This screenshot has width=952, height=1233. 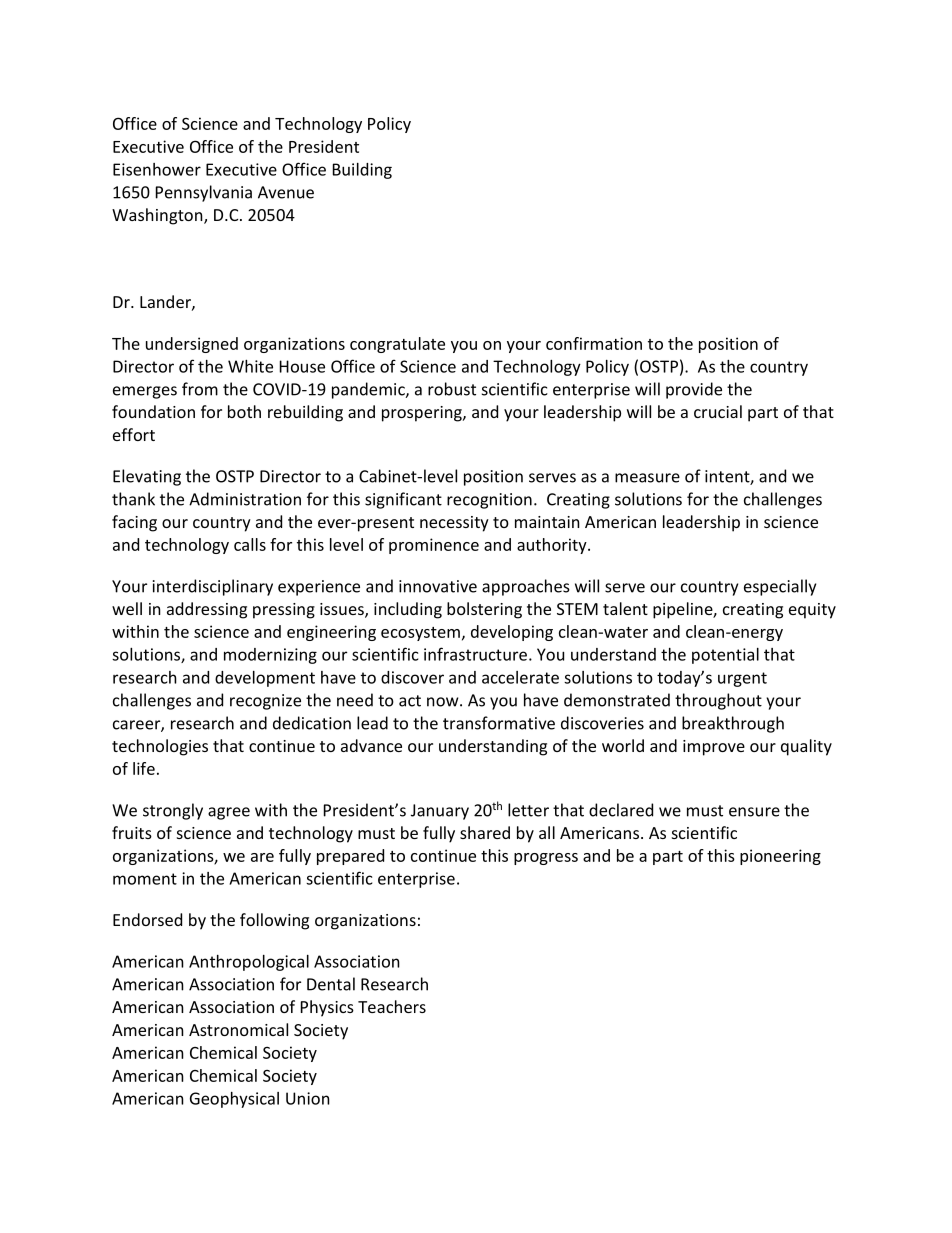 What do you see at coordinates (204, 193) in the screenshot?
I see `Pennsylvania` at bounding box center [204, 193].
